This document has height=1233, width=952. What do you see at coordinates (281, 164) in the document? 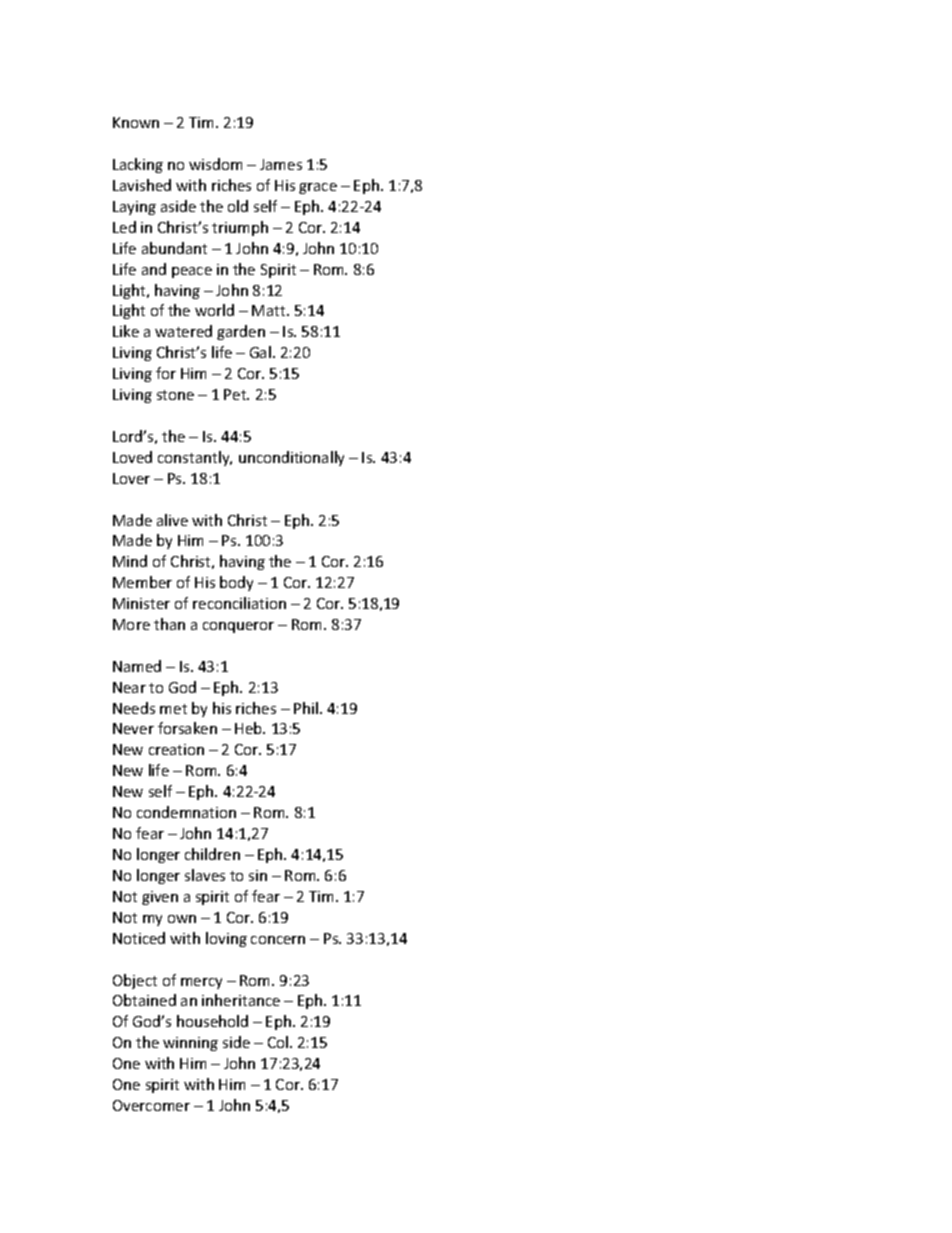
I see `James` at bounding box center [281, 164].
